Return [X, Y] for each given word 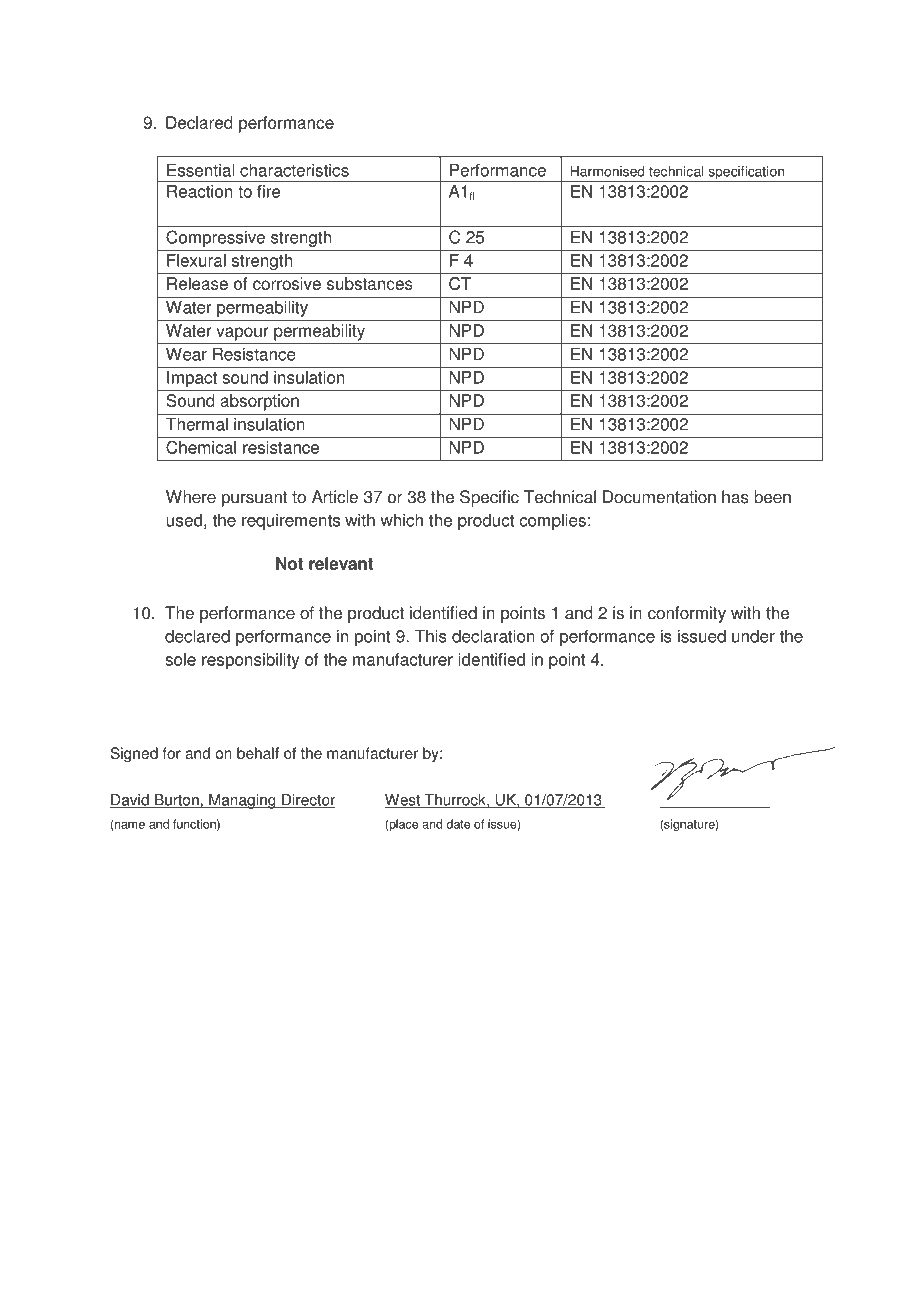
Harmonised [607, 171]
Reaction [199, 191]
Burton [177, 801]
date [458, 824]
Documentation [659, 497]
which [401, 520]
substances [370, 283]
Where [191, 497]
